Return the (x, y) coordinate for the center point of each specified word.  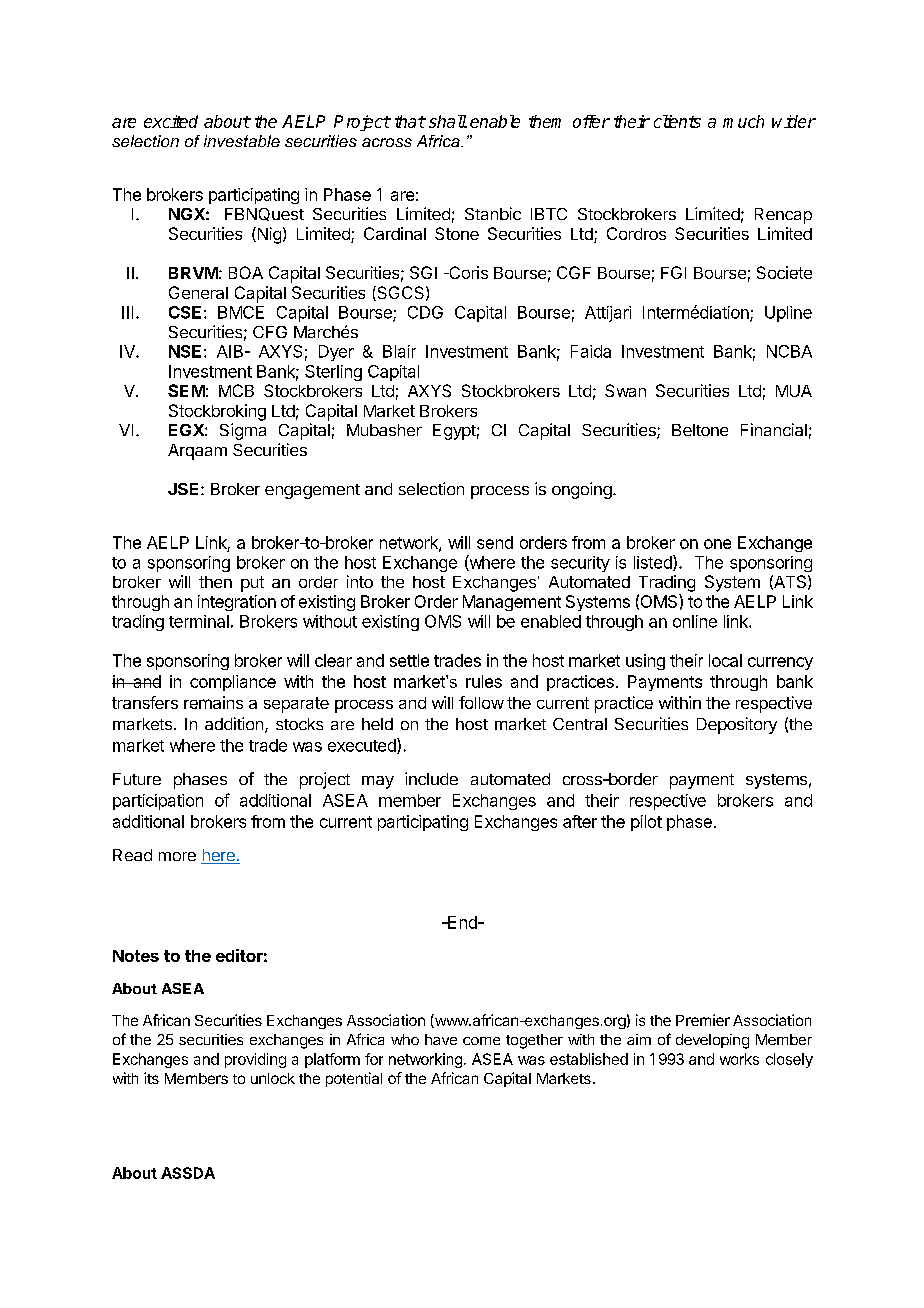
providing (255, 1060)
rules (484, 681)
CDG (425, 312)
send (495, 542)
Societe (784, 272)
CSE (185, 312)
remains (213, 702)
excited (171, 121)
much (743, 121)
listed (654, 563)
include (431, 778)
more (177, 856)
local (725, 660)
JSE (185, 489)
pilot (646, 823)
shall (448, 121)
